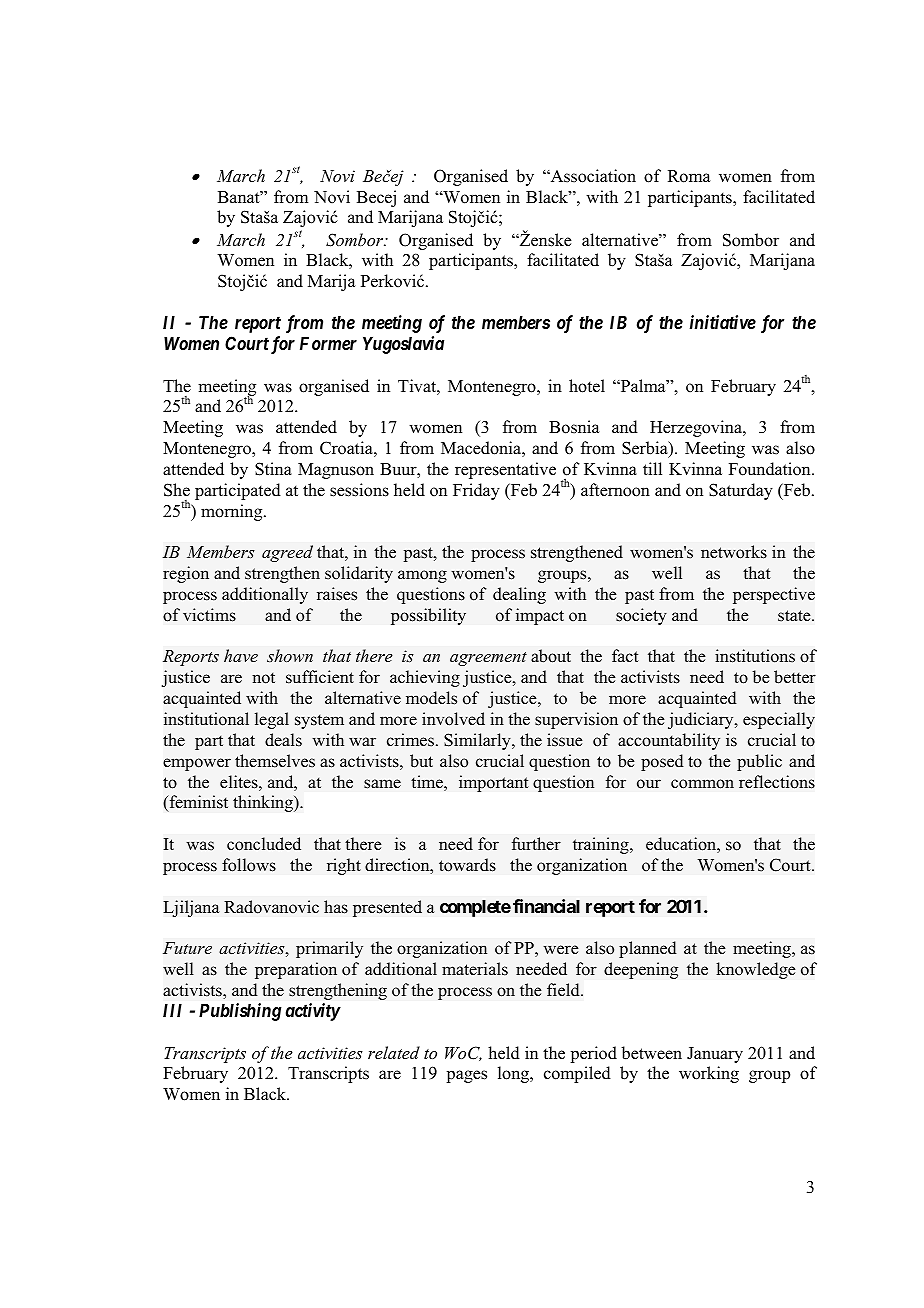 The image size is (924, 1308). What do you see at coordinates (476, 491) in the image?
I see `Friday` at bounding box center [476, 491].
